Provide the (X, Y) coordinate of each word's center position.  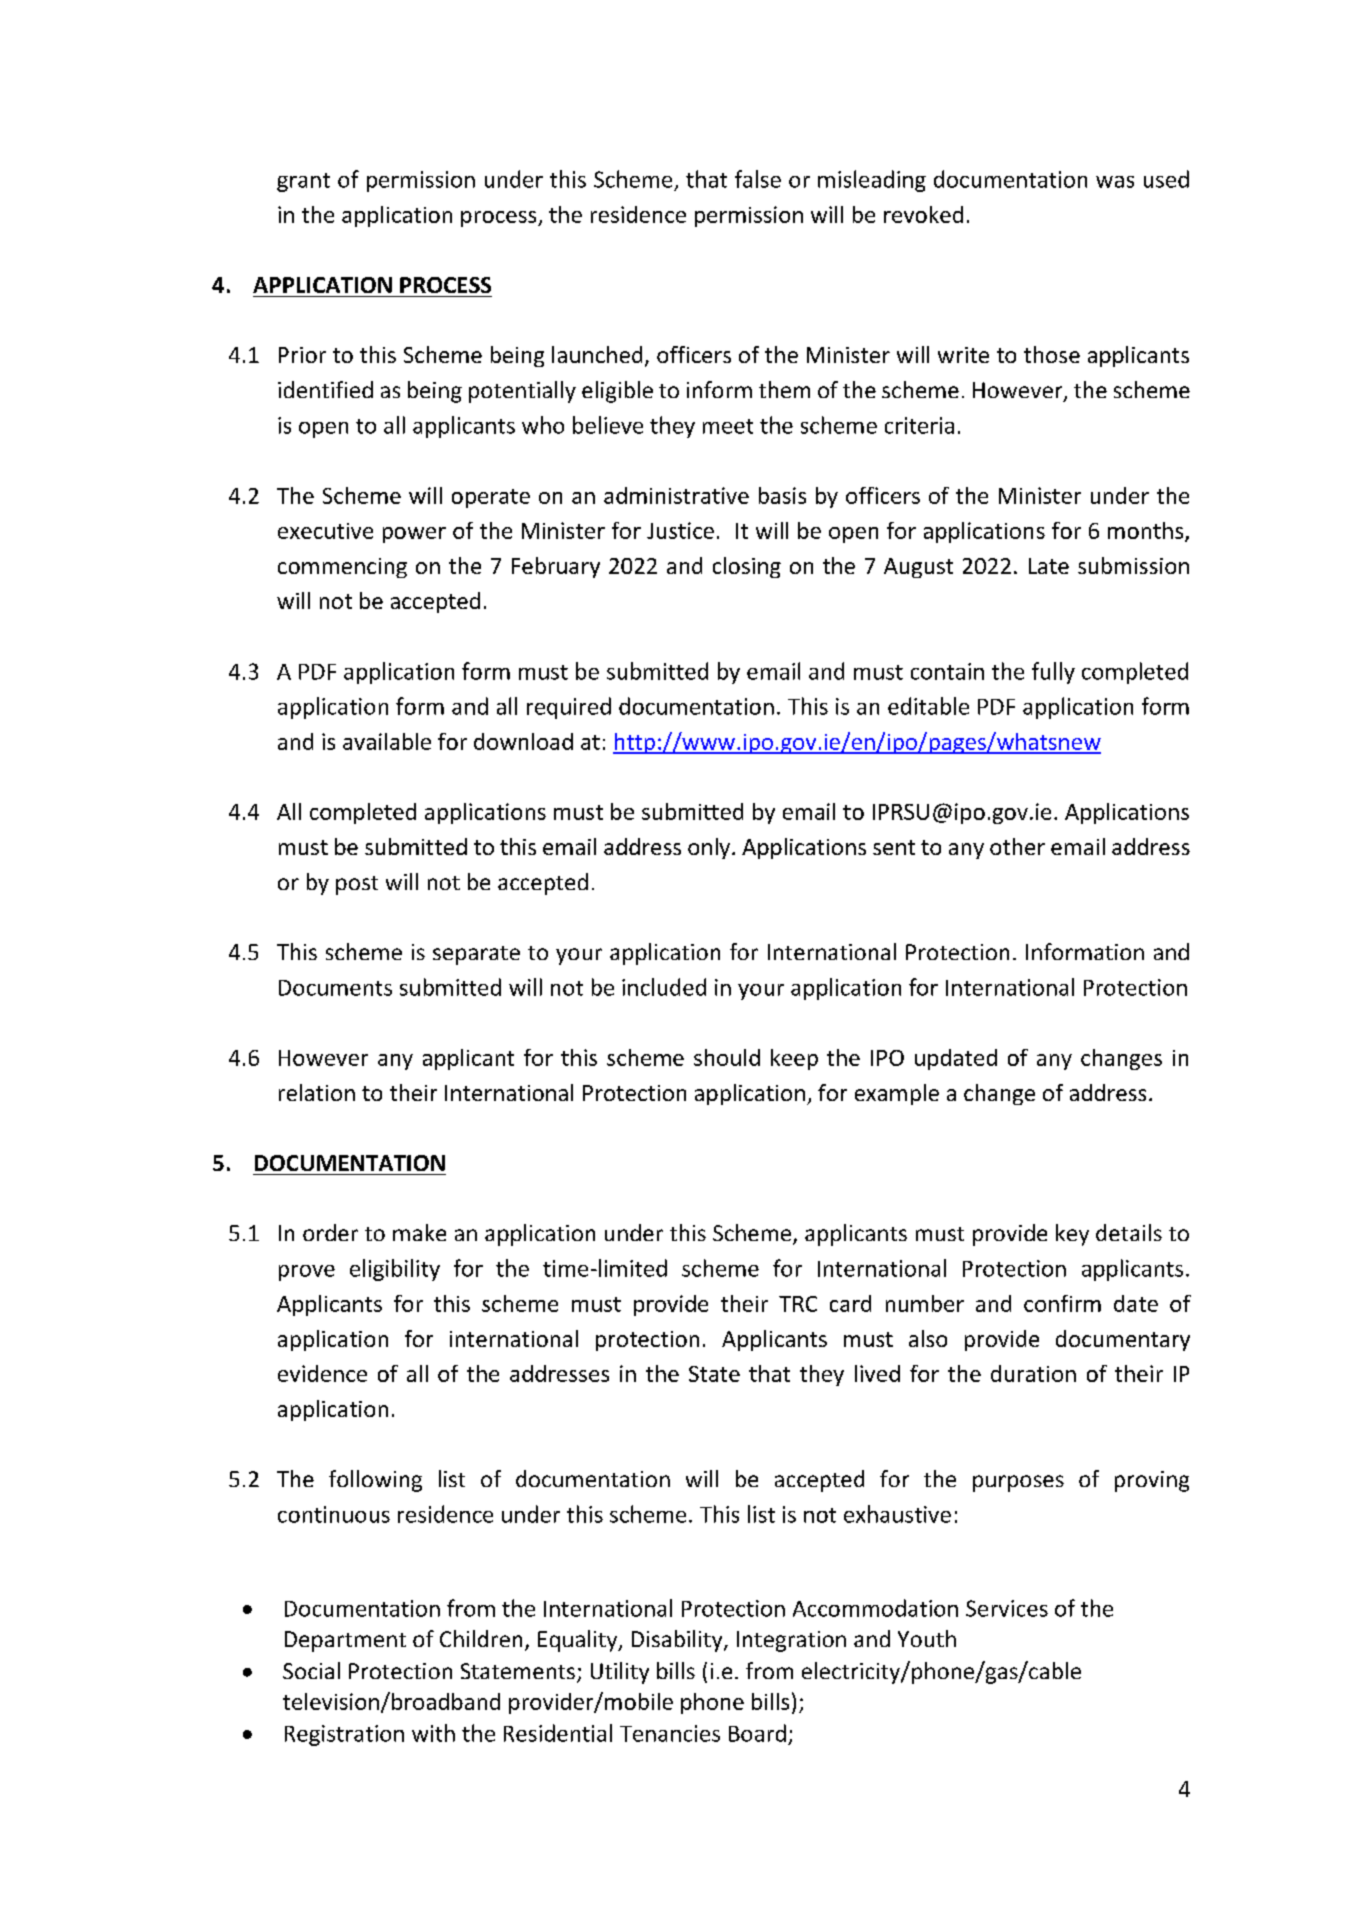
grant (303, 182)
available (387, 741)
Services (1007, 1608)
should (727, 1057)
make (419, 1232)
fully (1053, 673)
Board (757, 1733)
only (710, 848)
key (1072, 1235)
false (758, 179)
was (1115, 182)
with (433, 1733)
